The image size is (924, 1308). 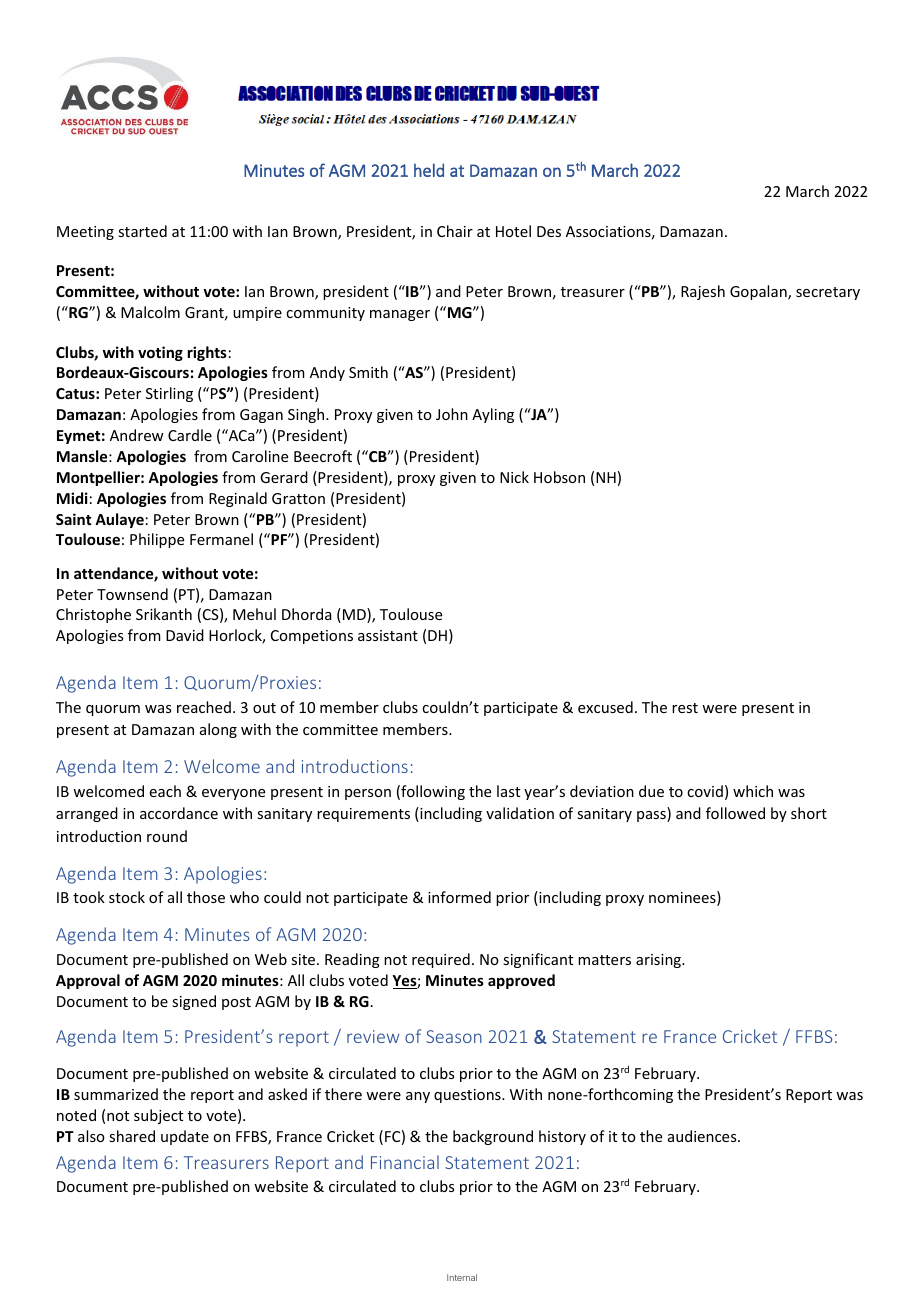 What do you see at coordinates (508, 791) in the document?
I see `last` at bounding box center [508, 791].
